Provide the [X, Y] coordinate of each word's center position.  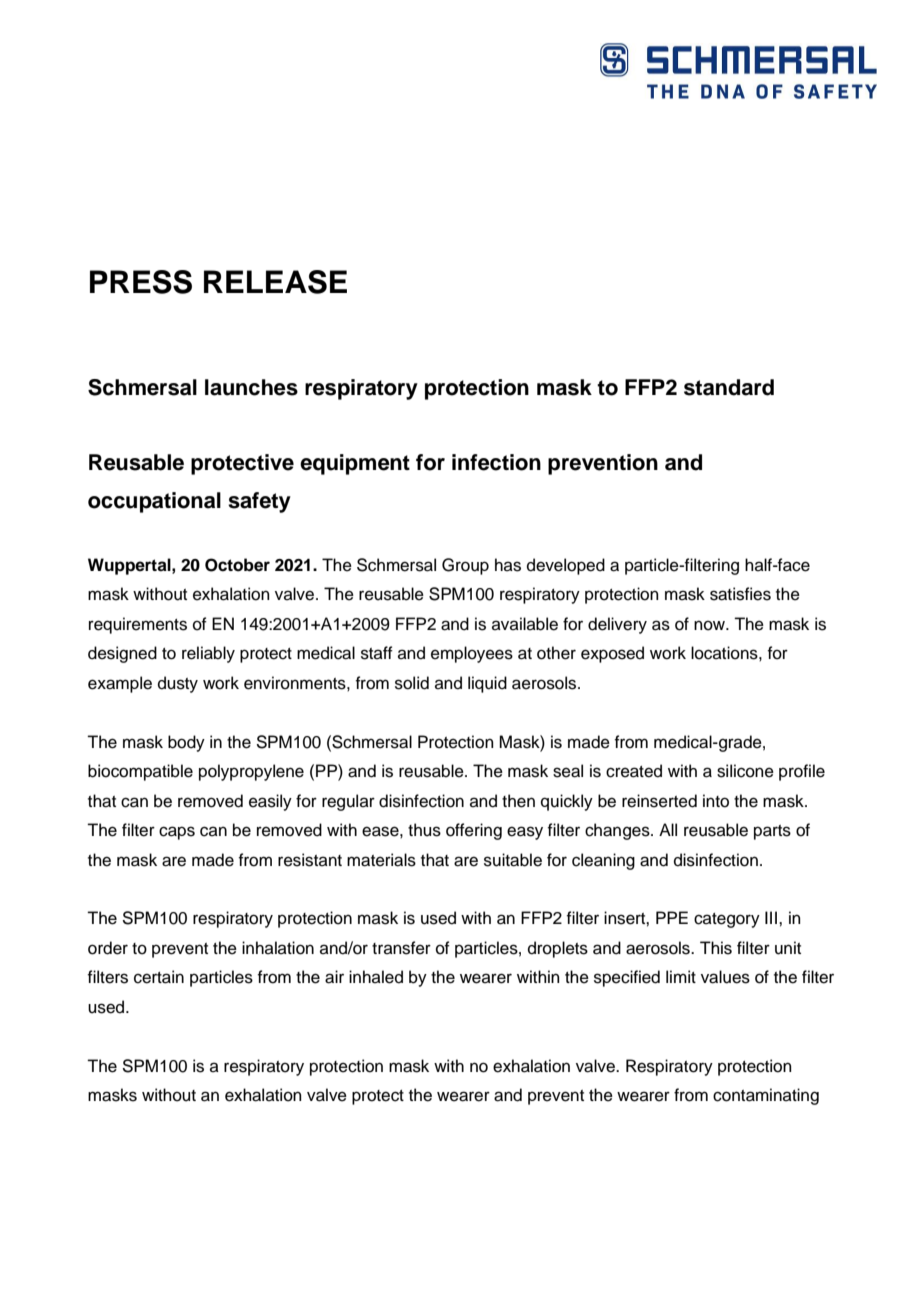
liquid [487, 684]
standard [729, 387]
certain [159, 977]
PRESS [141, 282]
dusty [178, 684]
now [710, 625]
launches [251, 387]
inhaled [376, 977]
